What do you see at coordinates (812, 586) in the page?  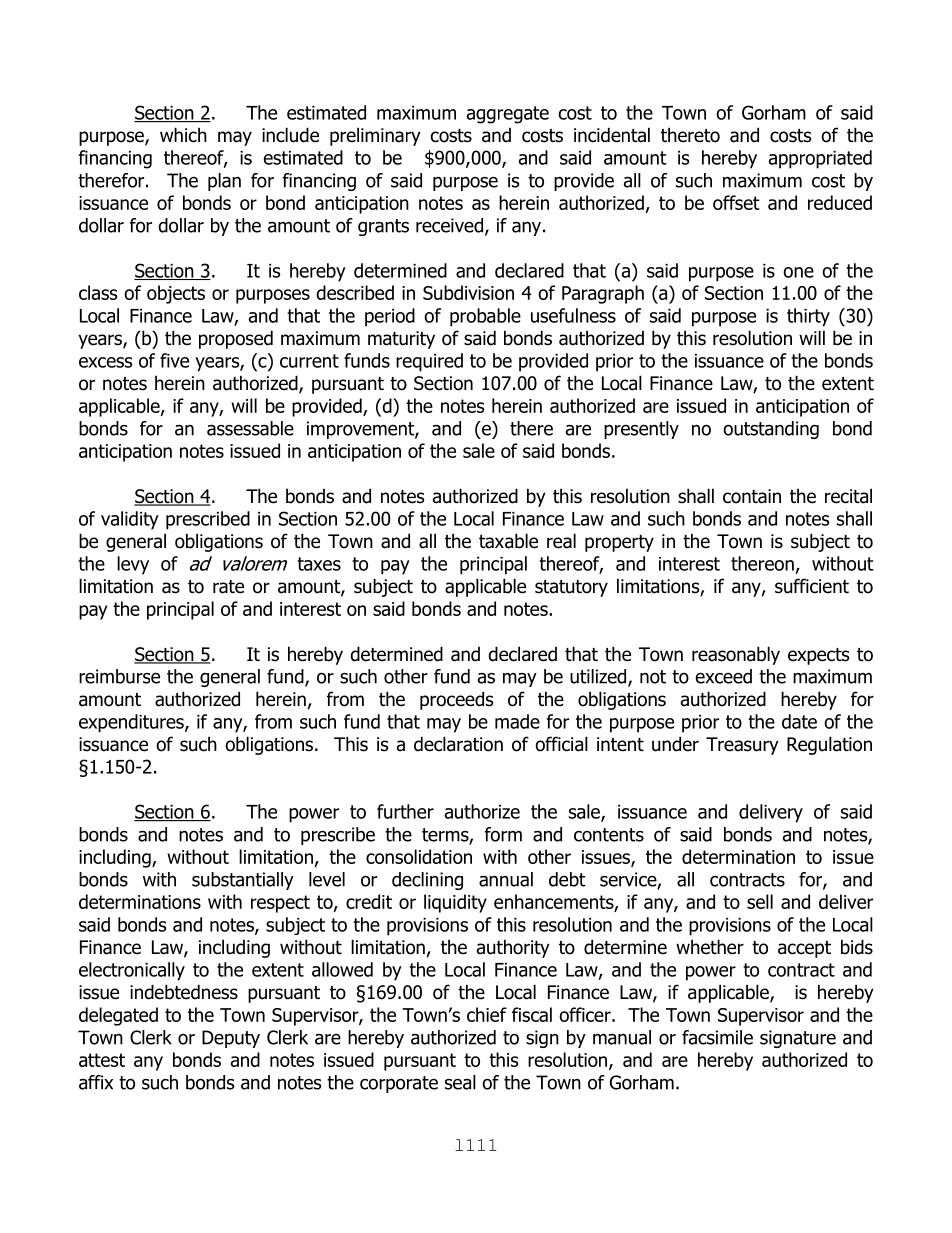 I see `sufficient` at bounding box center [812, 586].
